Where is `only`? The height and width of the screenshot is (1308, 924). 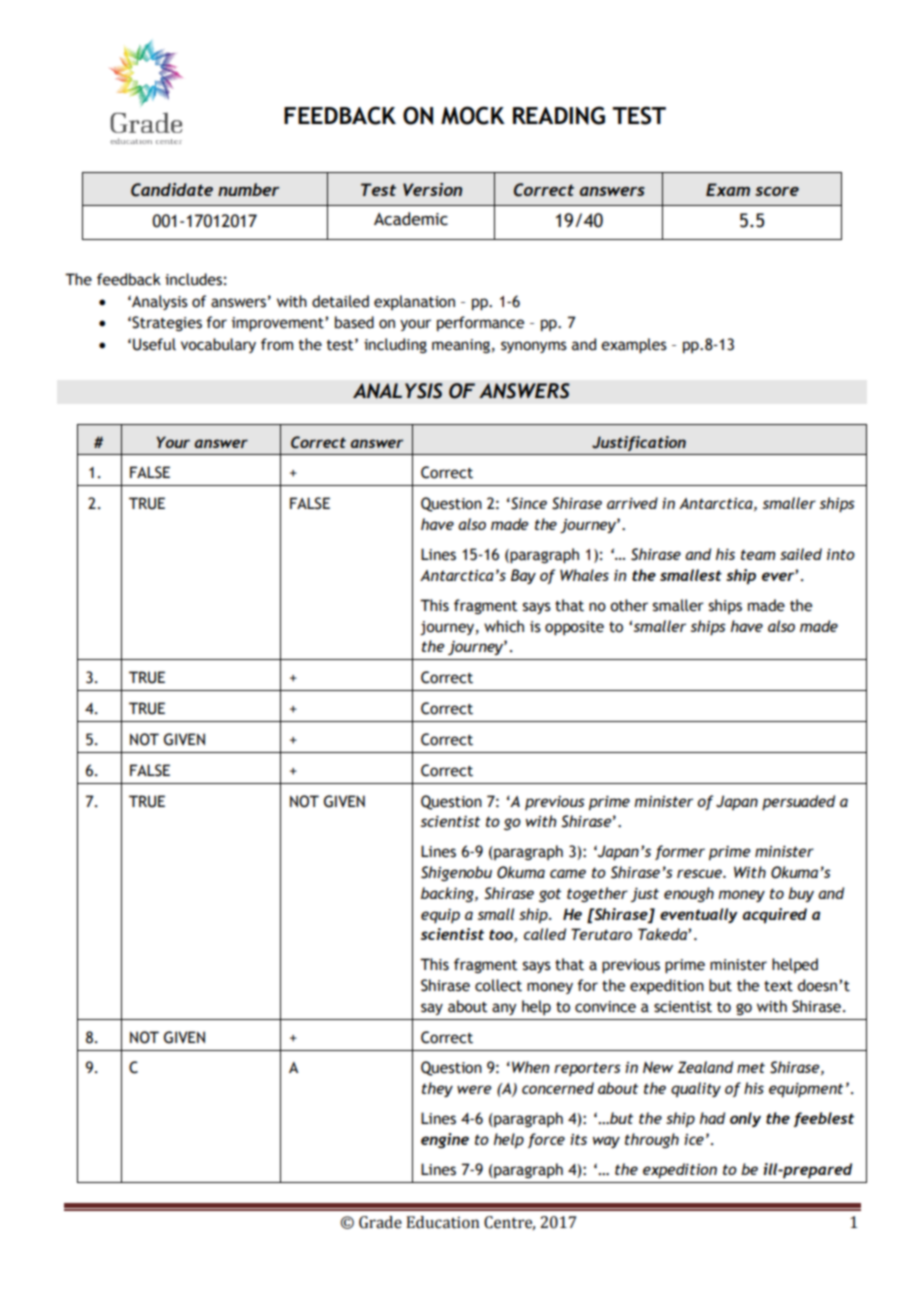 only is located at coordinates (745, 1119).
